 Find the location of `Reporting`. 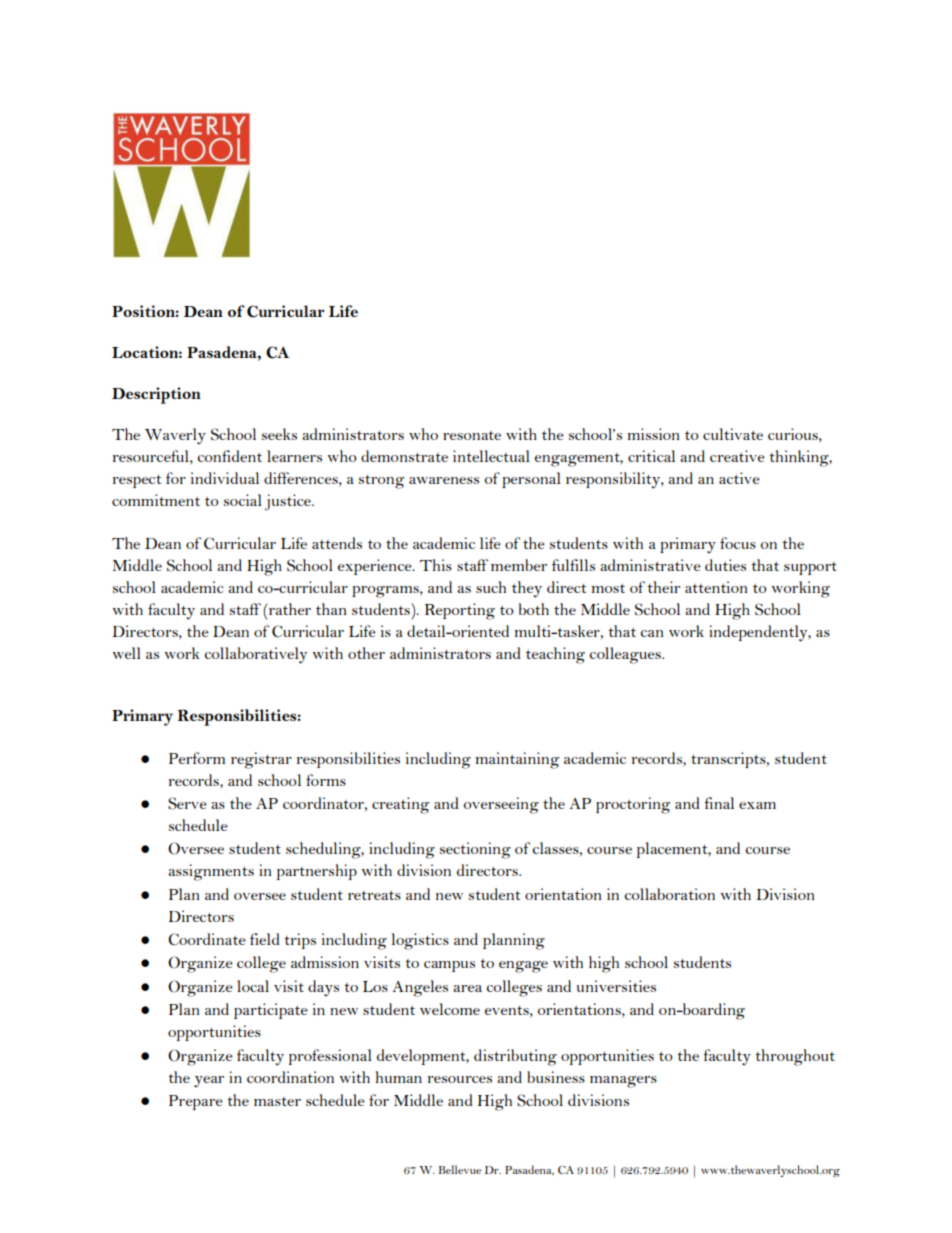

Reporting is located at coordinates (460, 611).
